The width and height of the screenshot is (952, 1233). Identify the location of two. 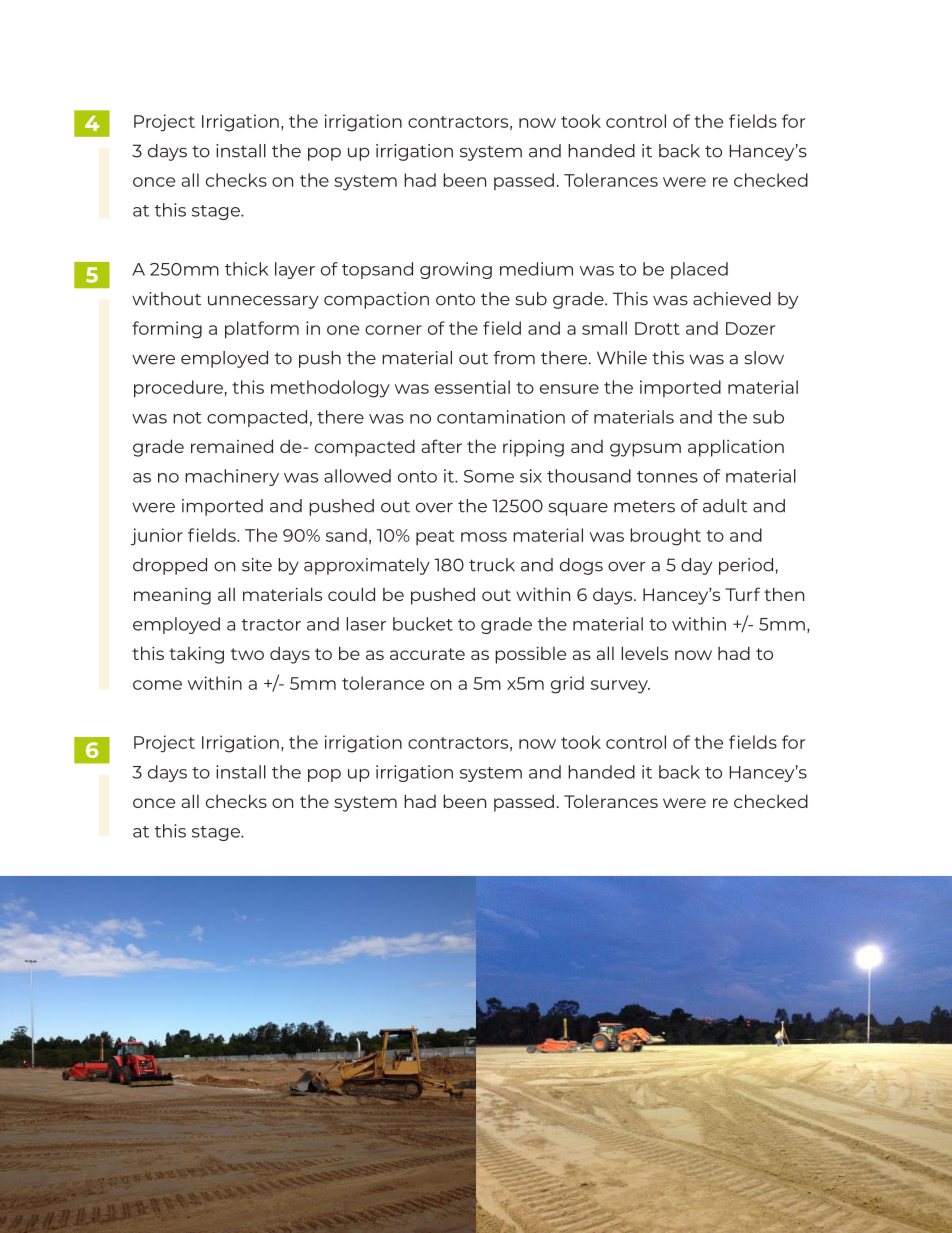
(247, 654).
